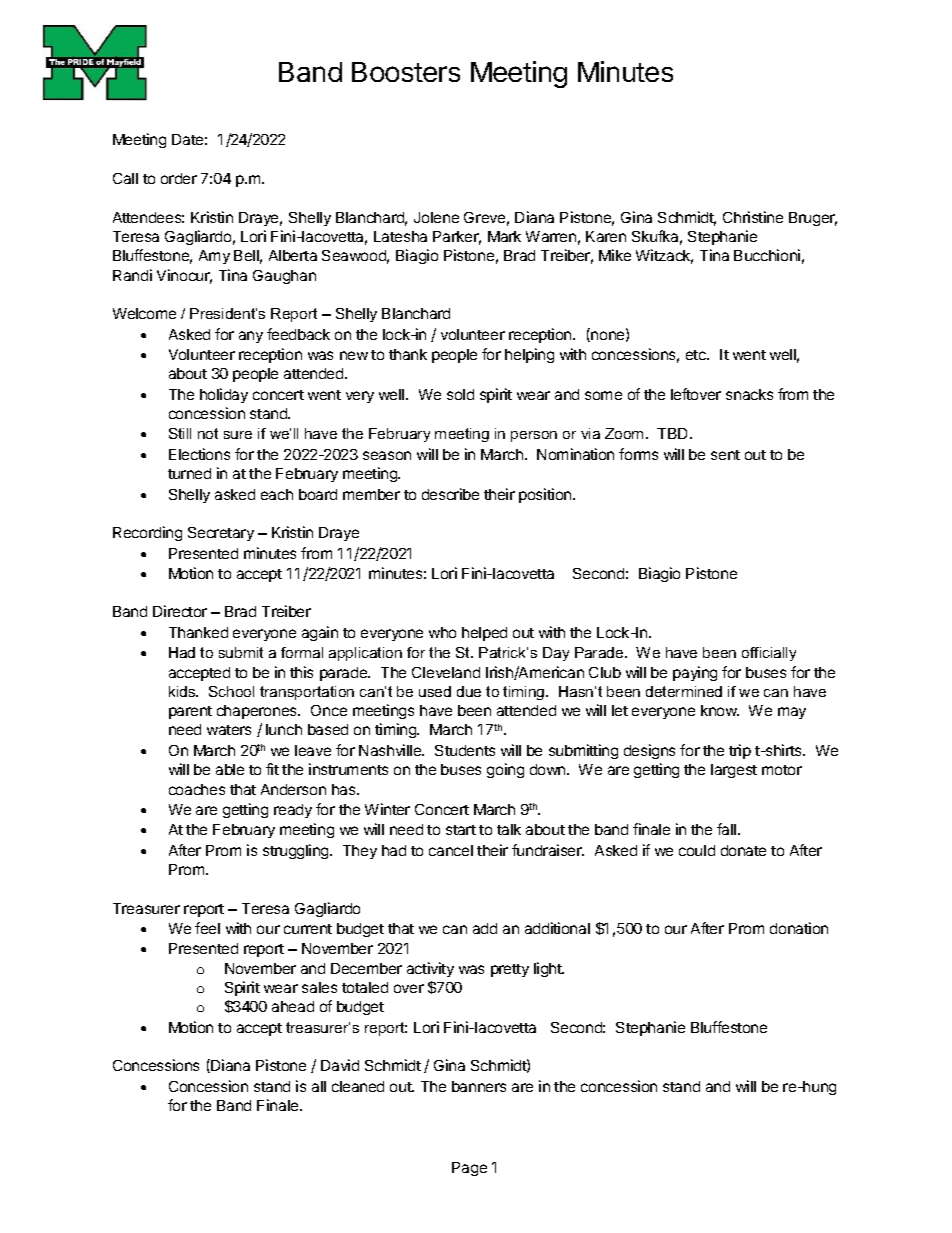 The image size is (952, 1233). Describe the element at coordinates (340, 1065) in the image. I see `David` at that location.
